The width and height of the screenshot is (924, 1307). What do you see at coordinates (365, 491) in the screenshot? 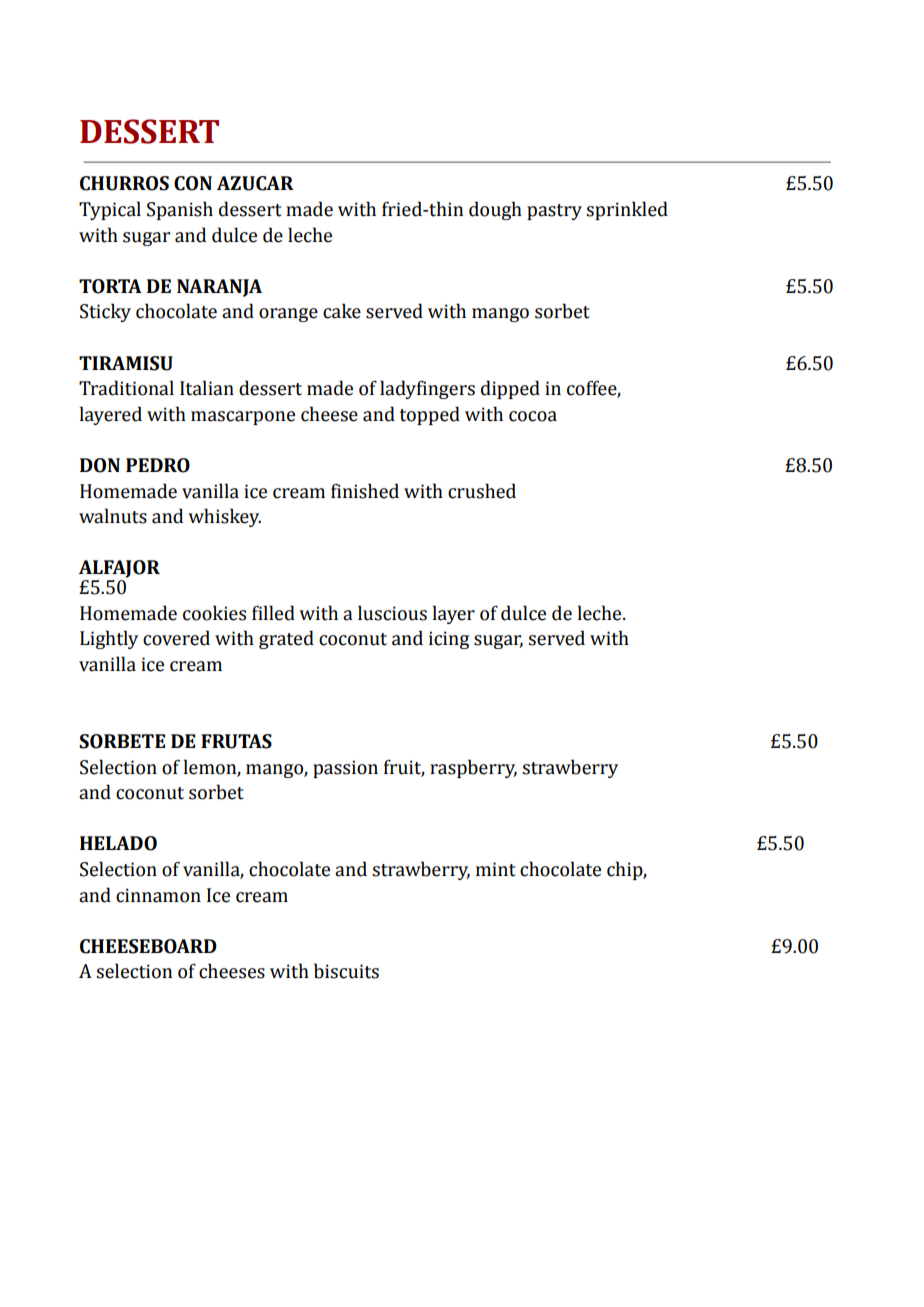
I see `finished` at bounding box center [365, 491].
